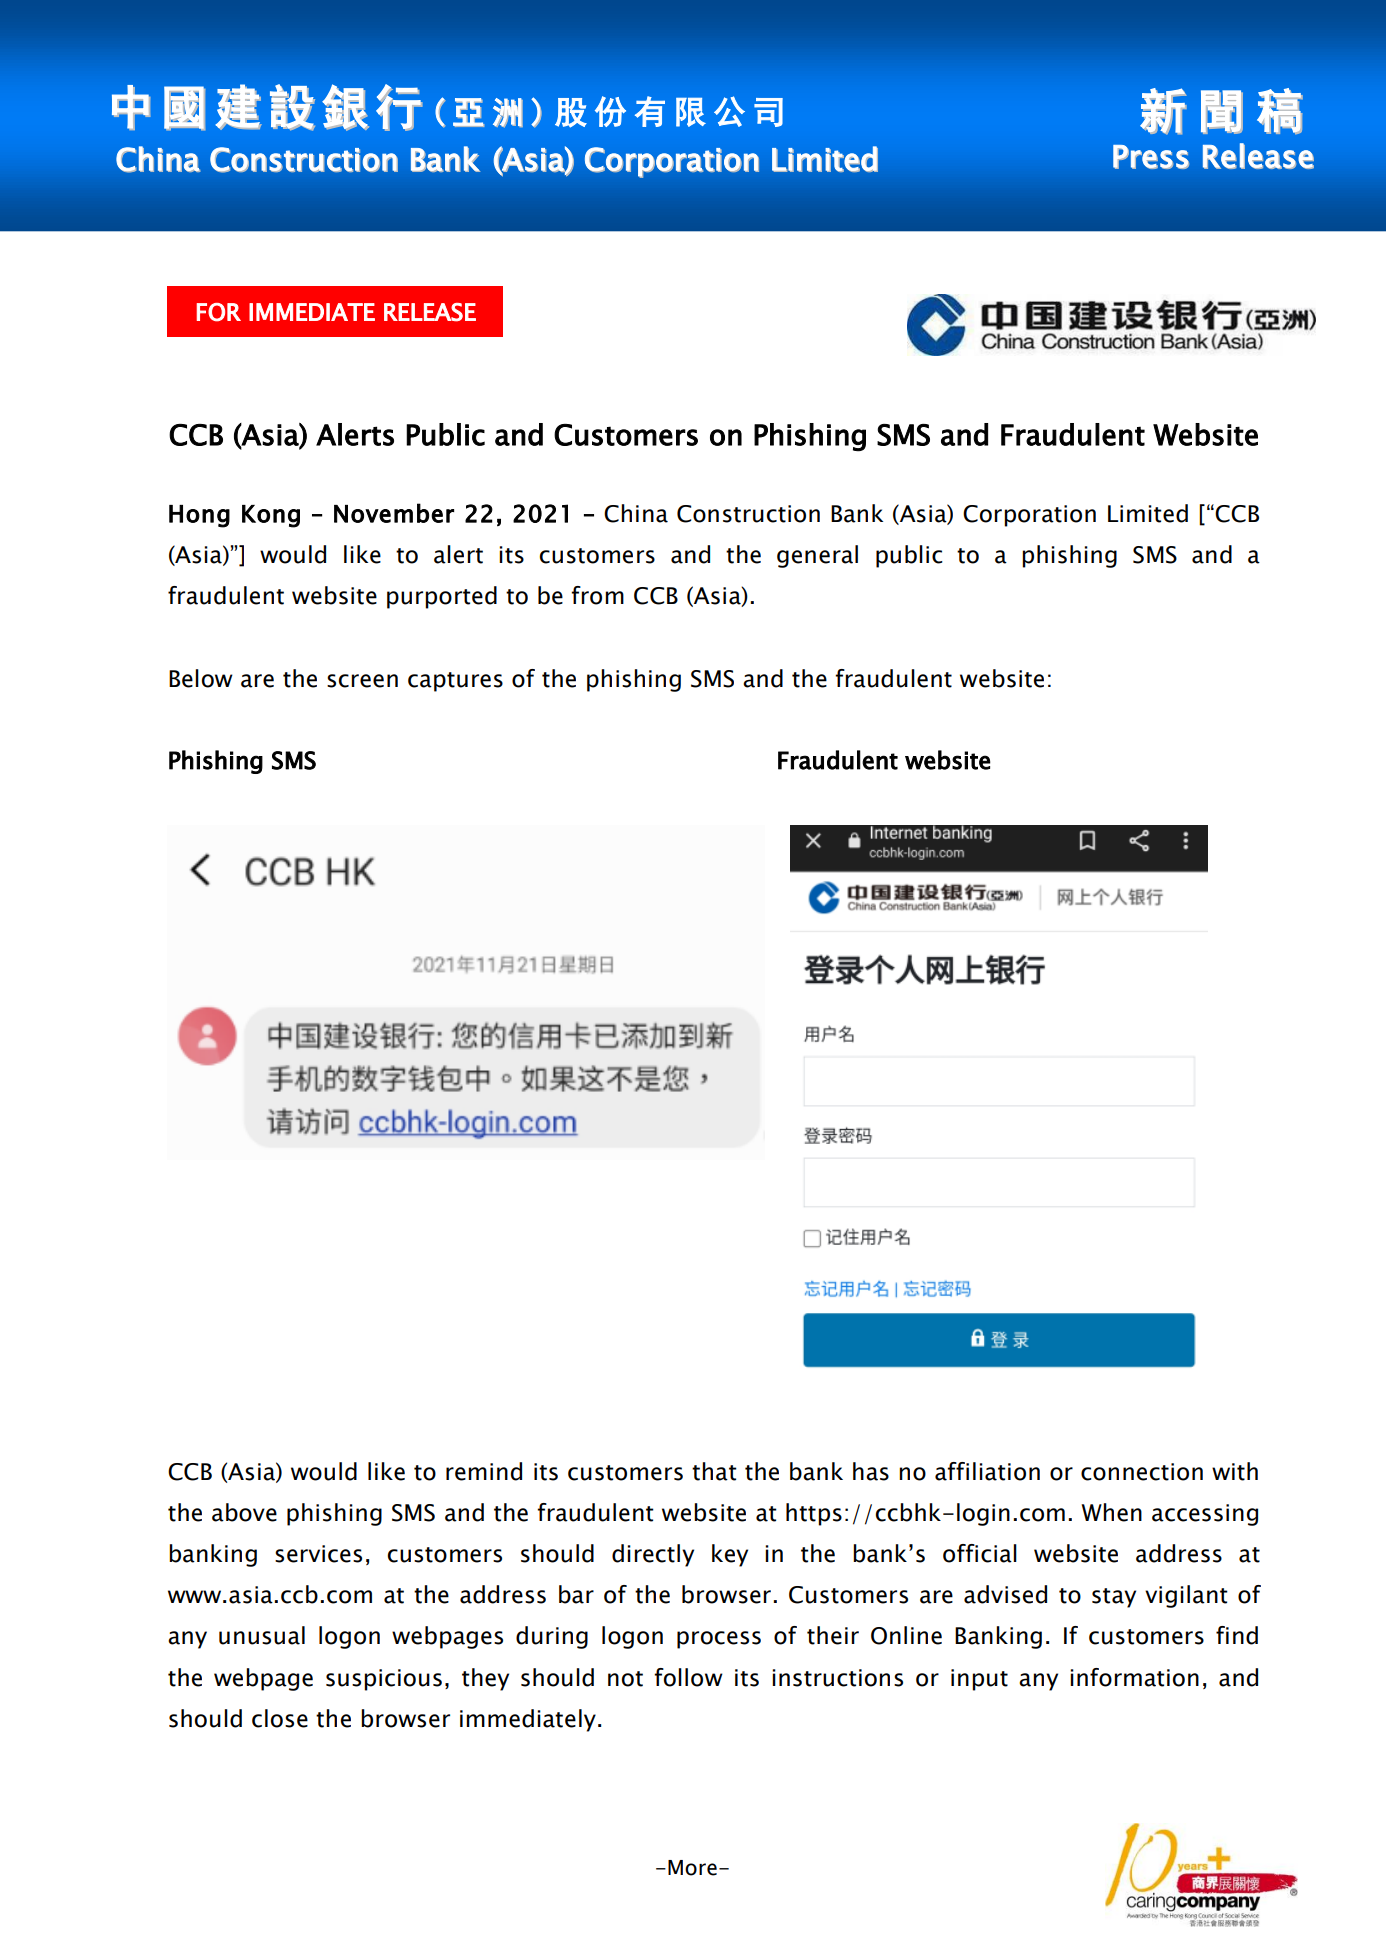 Image resolution: width=1386 pixels, height=1960 pixels. What do you see at coordinates (1142, 1472) in the page?
I see `connection` at bounding box center [1142, 1472].
